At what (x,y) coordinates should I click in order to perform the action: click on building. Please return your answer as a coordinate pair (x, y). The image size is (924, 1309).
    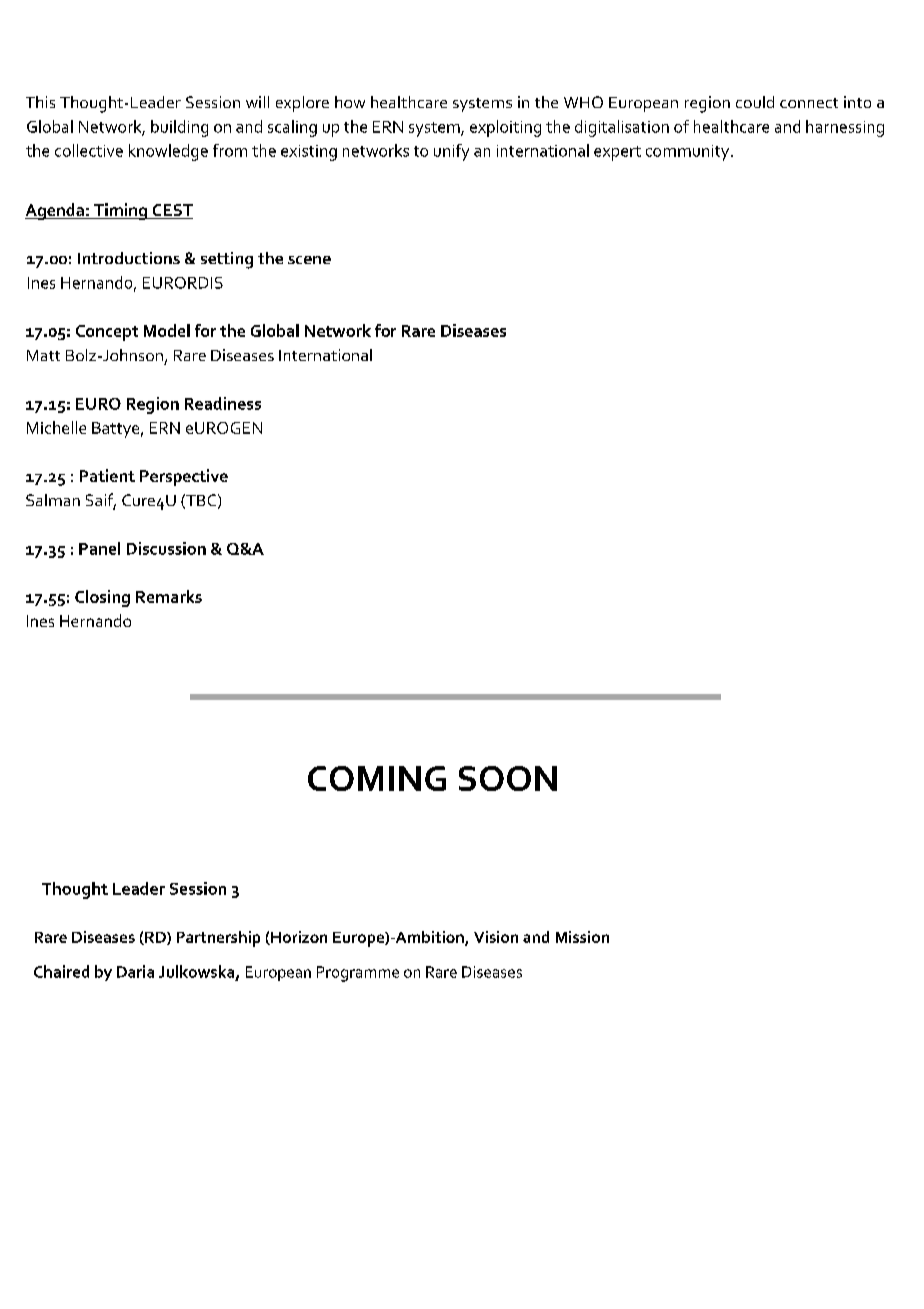
    Looking at the image, I should click on (179, 128).
